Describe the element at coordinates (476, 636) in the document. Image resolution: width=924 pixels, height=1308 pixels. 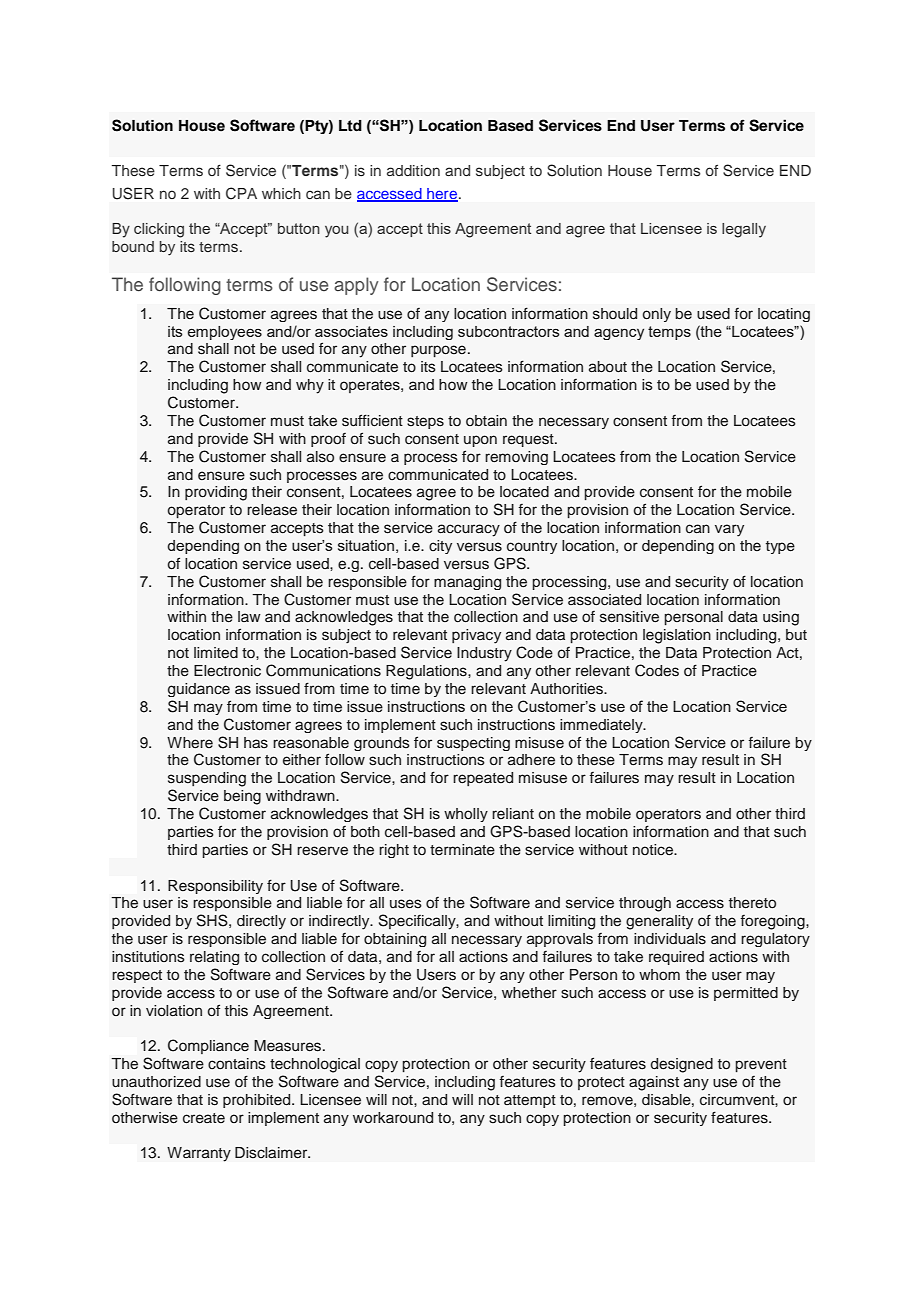
I see `privacy` at that location.
